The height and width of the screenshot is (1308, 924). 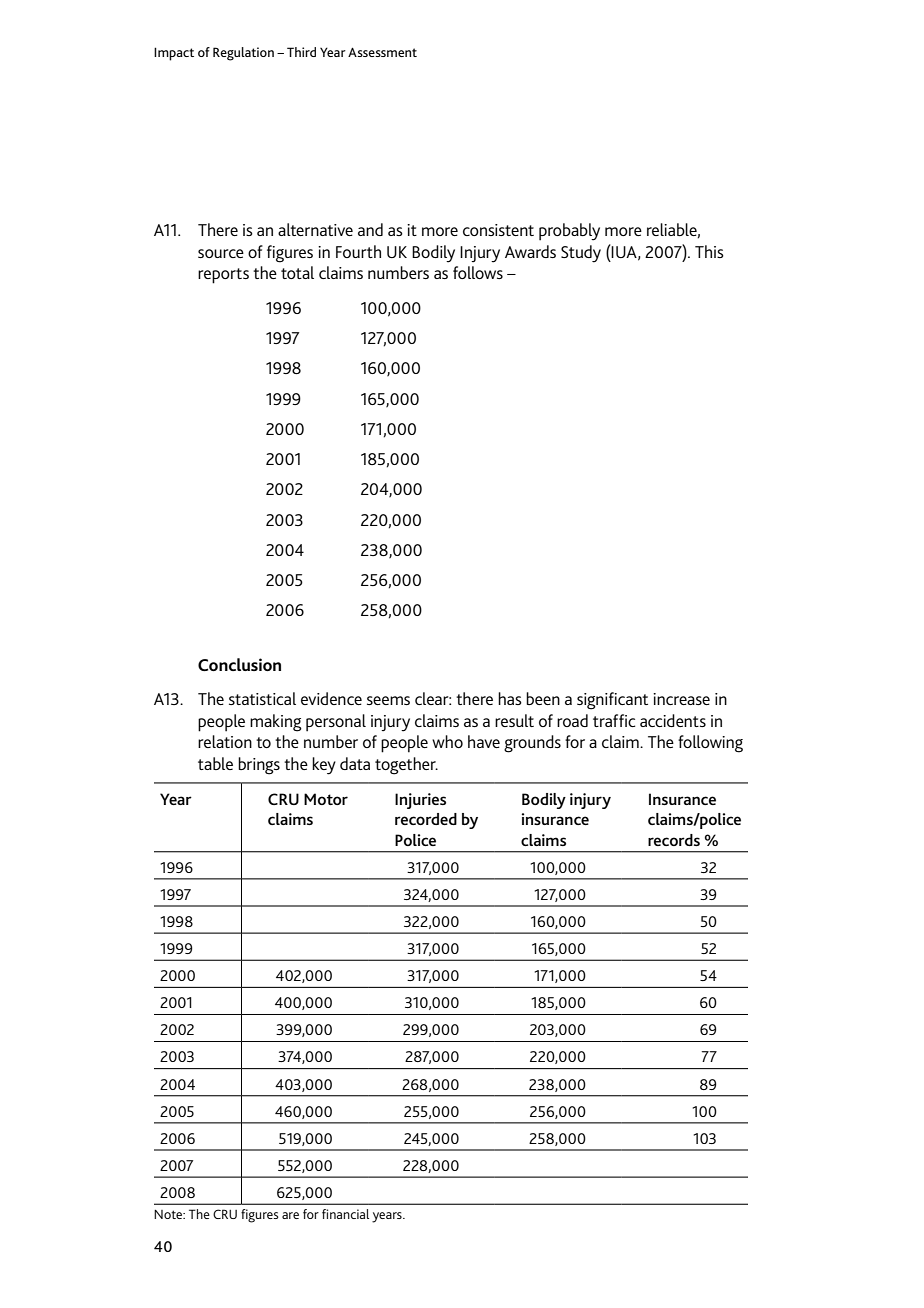 I want to click on are, so click(x=290, y=1215).
